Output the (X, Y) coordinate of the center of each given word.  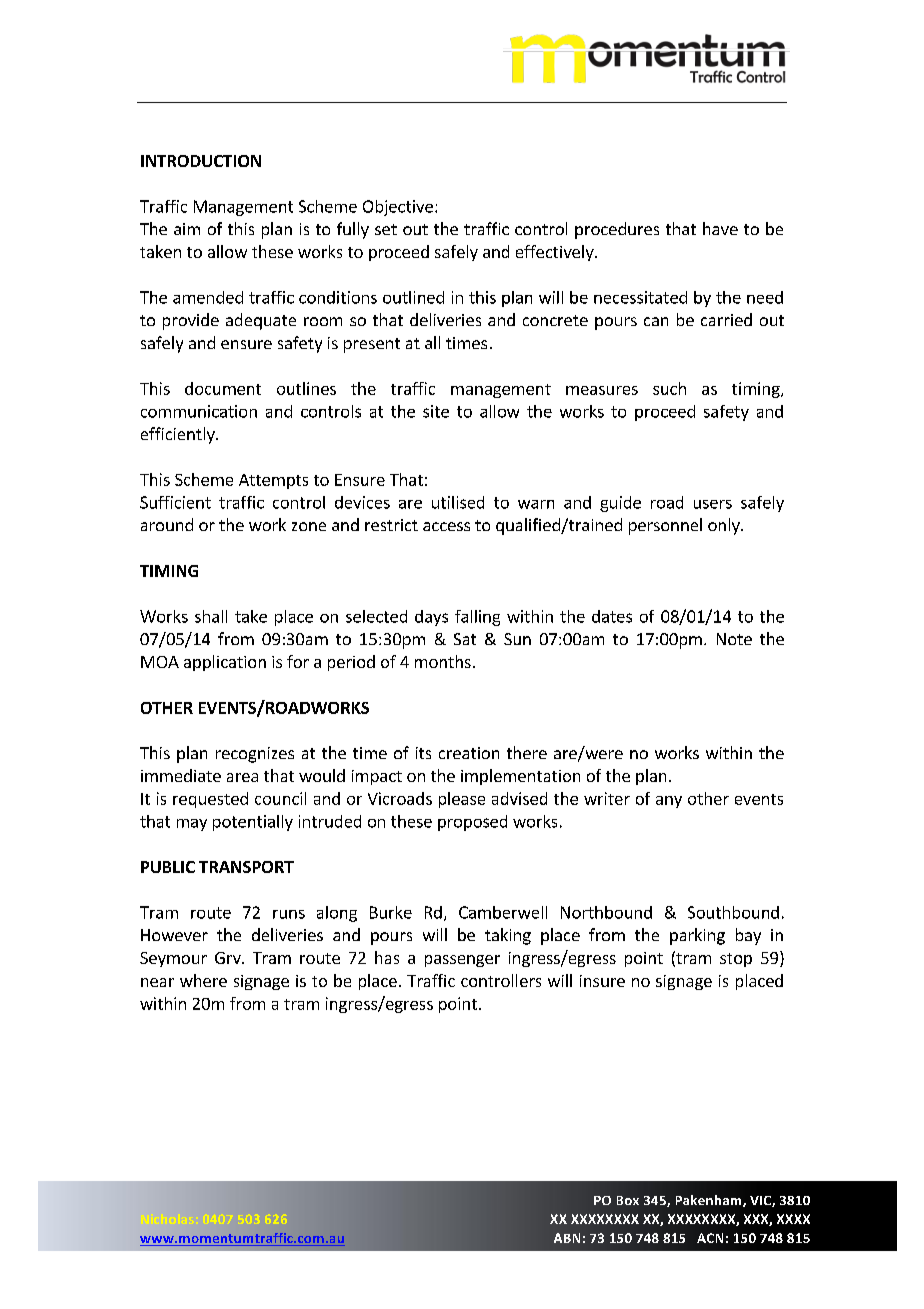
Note (734, 639)
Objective (398, 208)
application (225, 663)
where (203, 980)
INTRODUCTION (201, 161)
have (720, 228)
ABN (567, 1238)
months (443, 661)
